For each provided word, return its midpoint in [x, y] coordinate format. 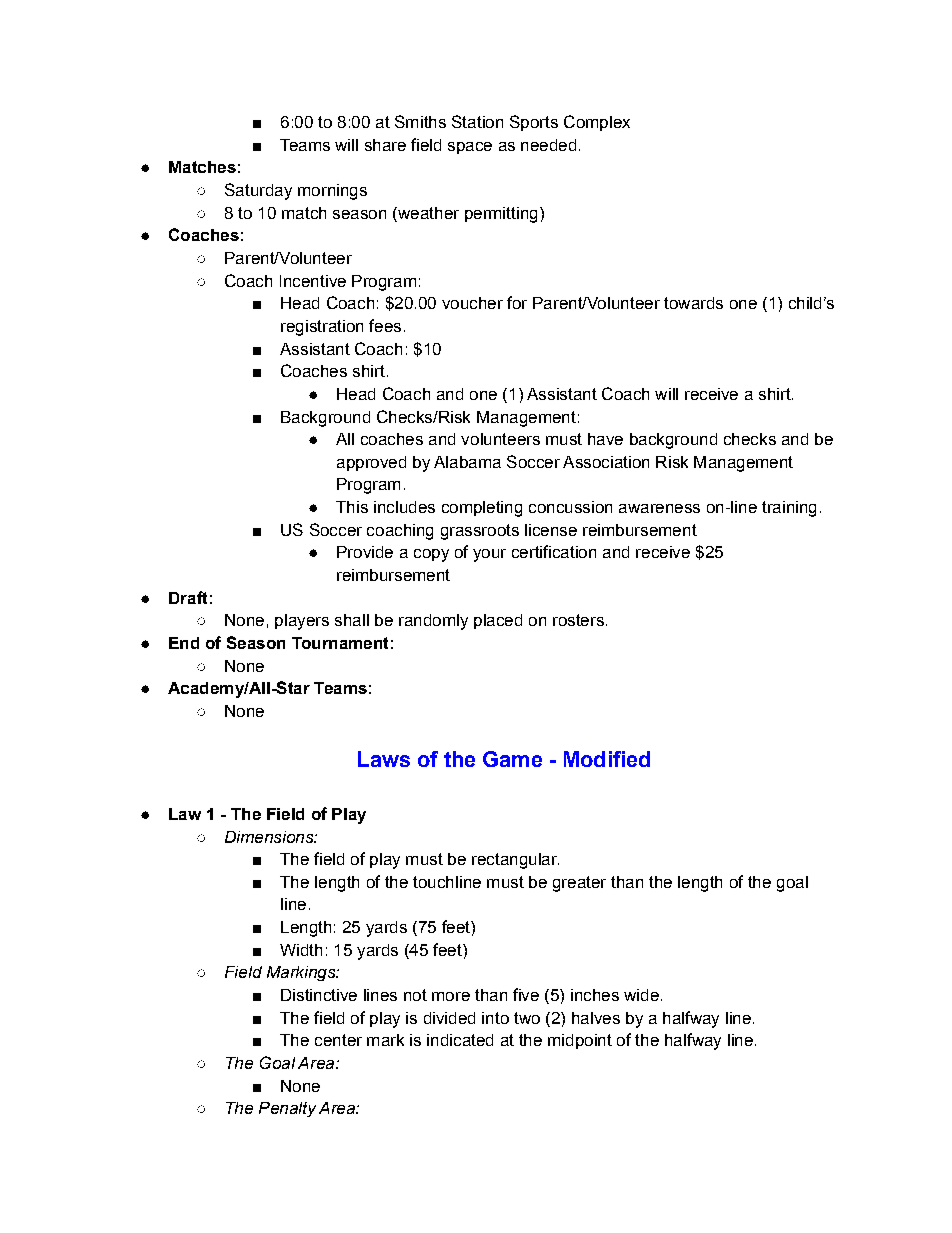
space [470, 148]
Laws [384, 759]
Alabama [467, 462]
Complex [597, 123]
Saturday [258, 191]
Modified [607, 759]
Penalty [287, 1109]
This [352, 507]
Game [512, 759]
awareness [659, 508]
